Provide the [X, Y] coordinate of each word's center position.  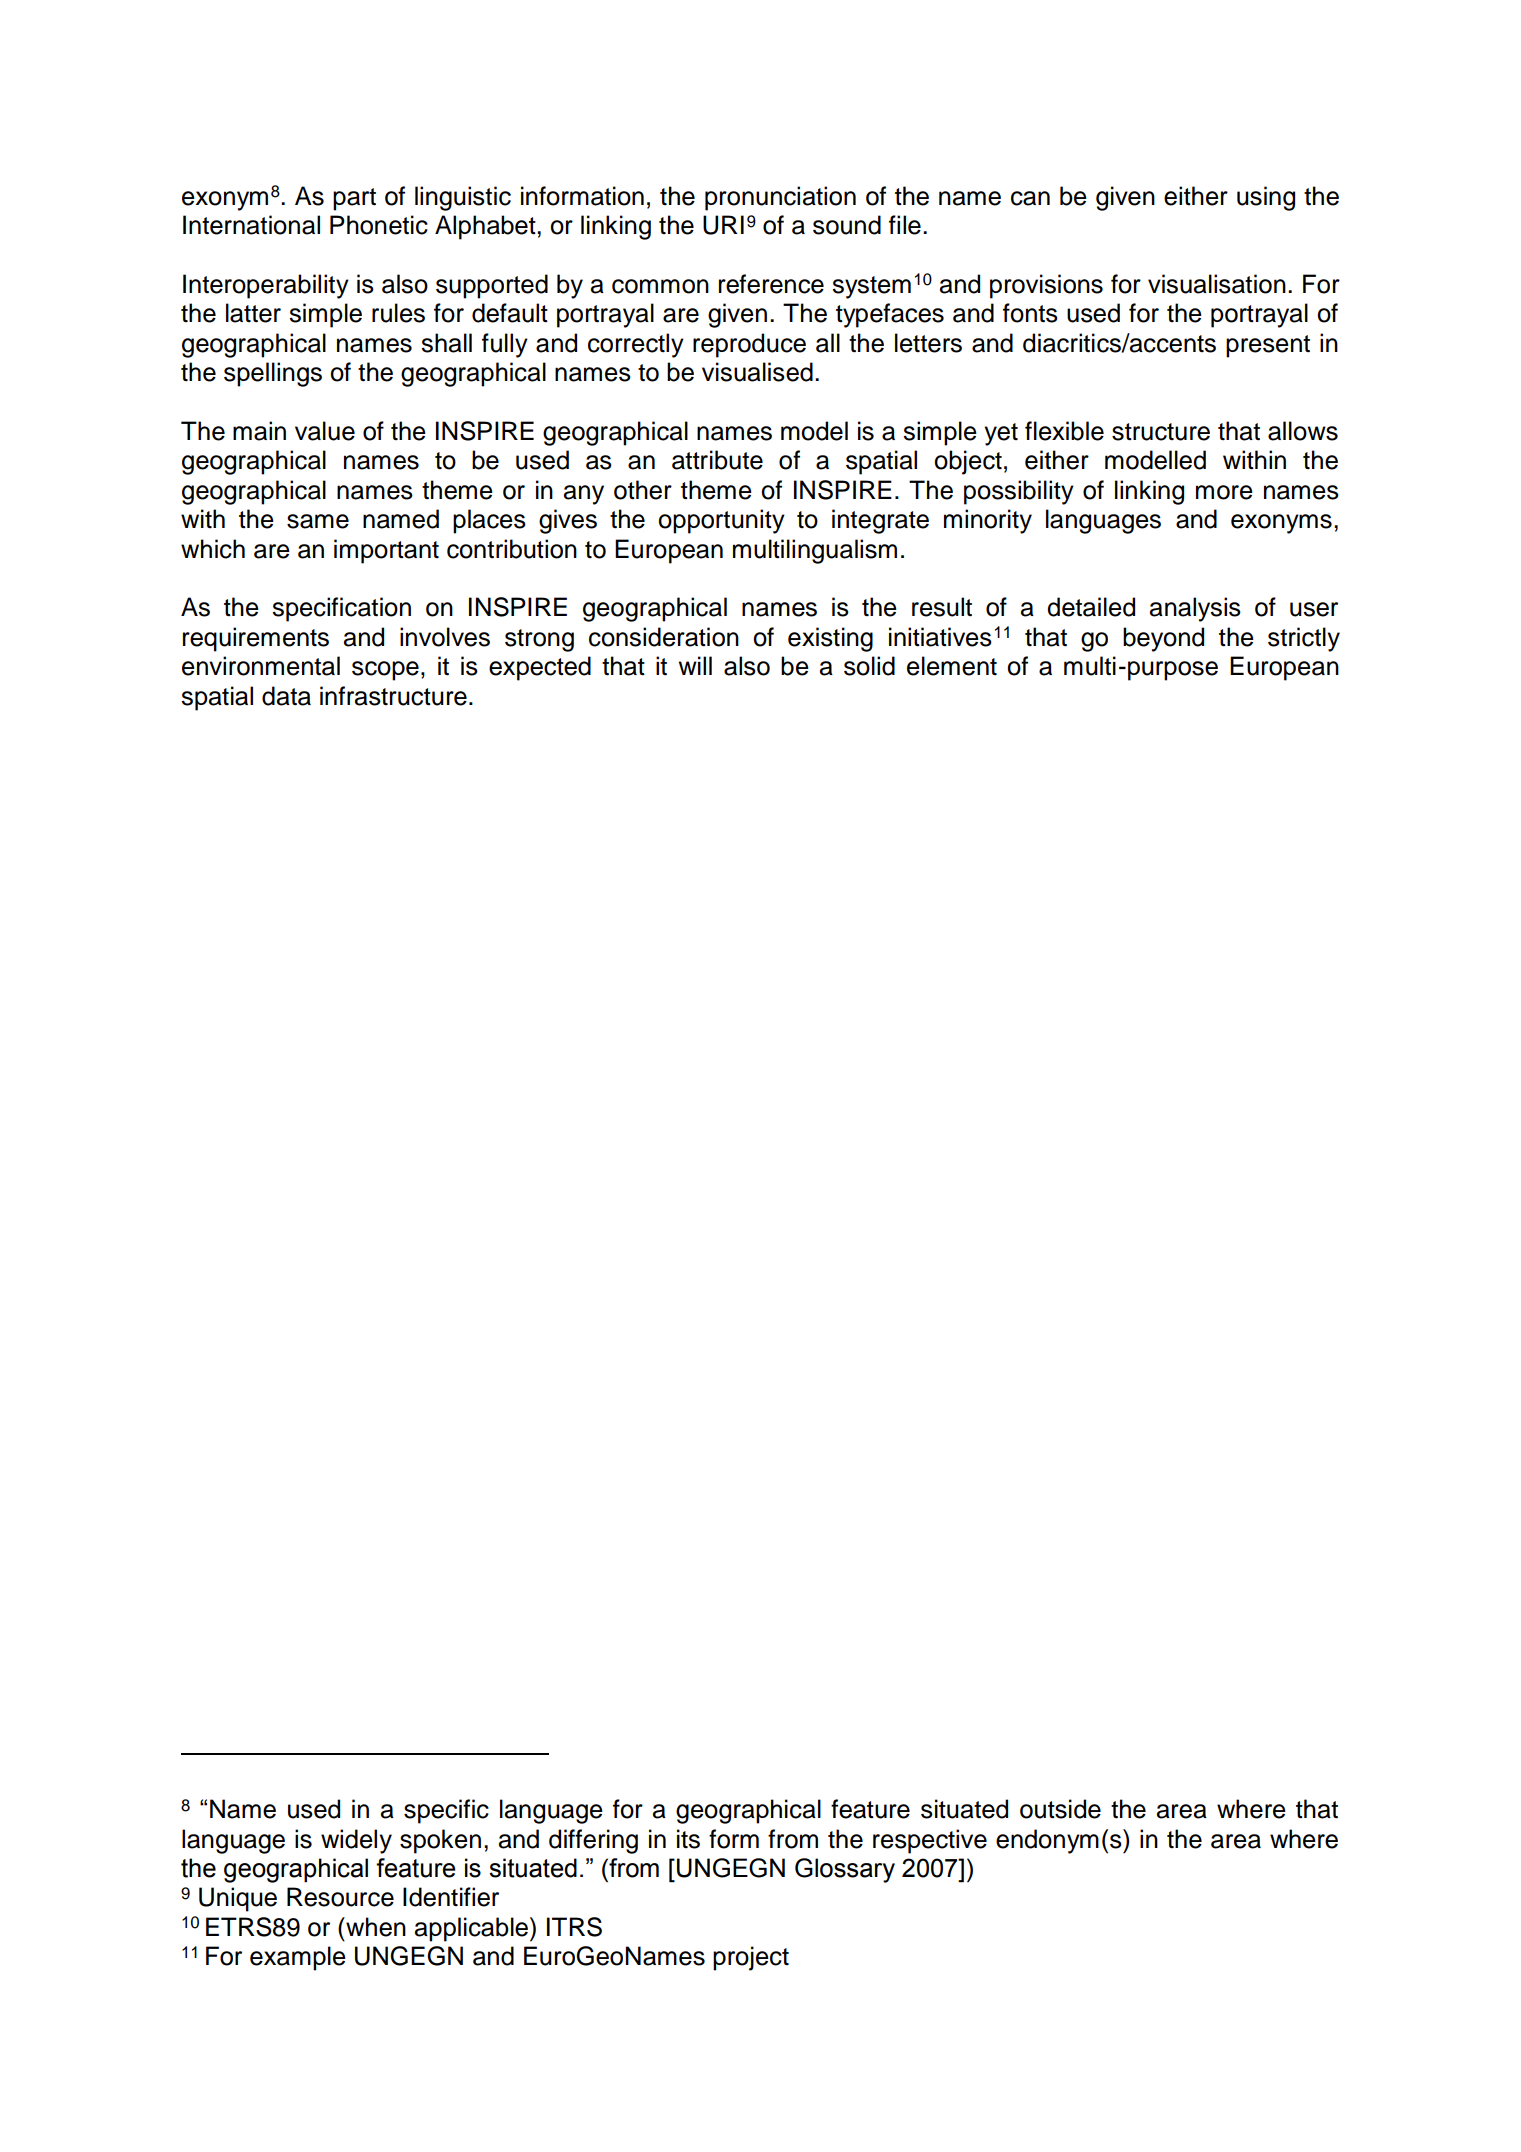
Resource [340, 1897]
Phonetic [379, 225]
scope [385, 671]
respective [930, 1841]
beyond [1163, 639]
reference [771, 284]
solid [869, 666]
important [386, 551]
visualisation [1217, 284]
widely [356, 1841]
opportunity [721, 521]
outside [1060, 1809]
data [286, 696]
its [688, 1839]
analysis [1195, 609]
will [695, 665]
